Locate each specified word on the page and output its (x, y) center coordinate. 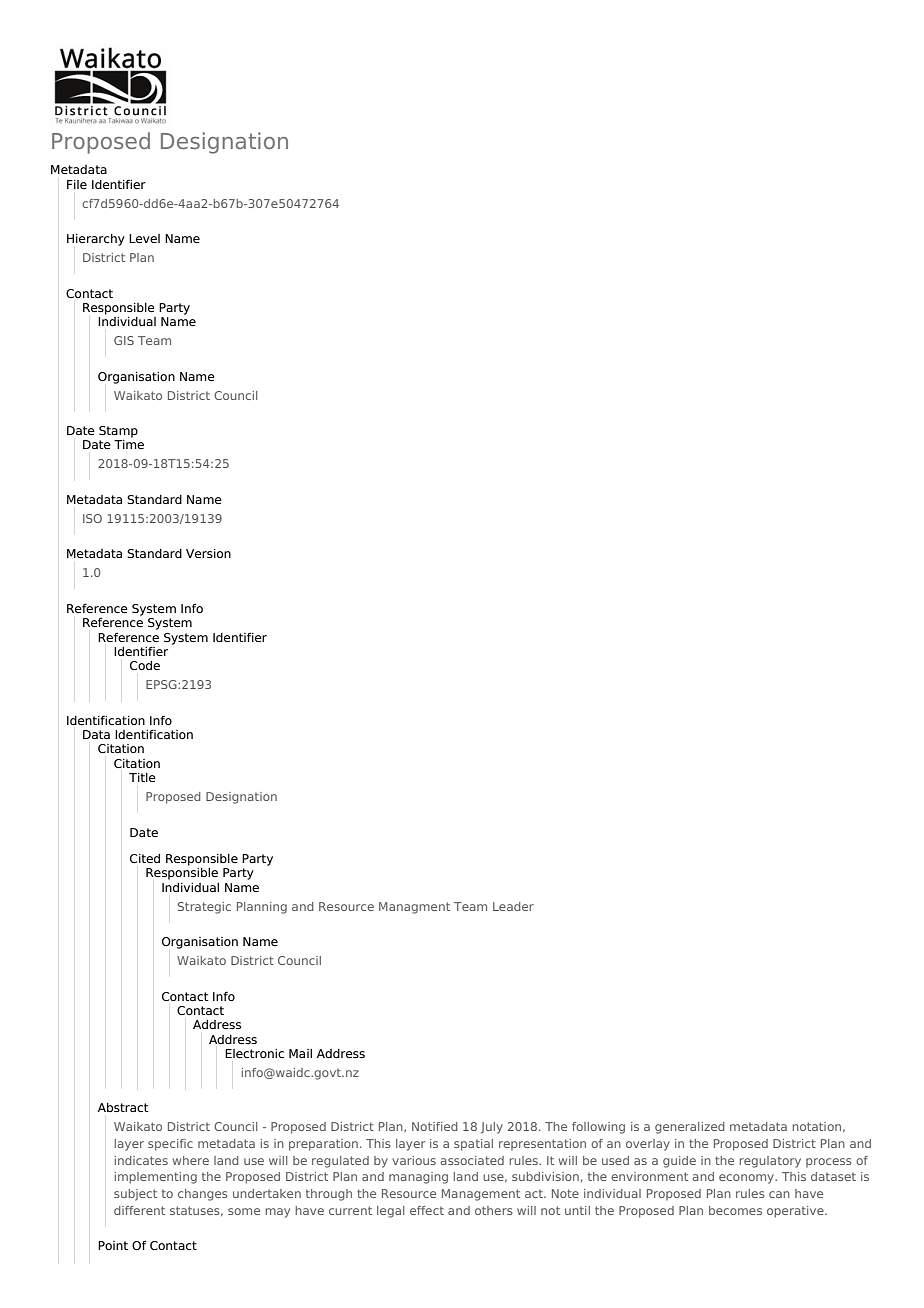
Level (144, 238)
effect (427, 1210)
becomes (735, 1210)
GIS (124, 340)
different (139, 1210)
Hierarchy (96, 240)
